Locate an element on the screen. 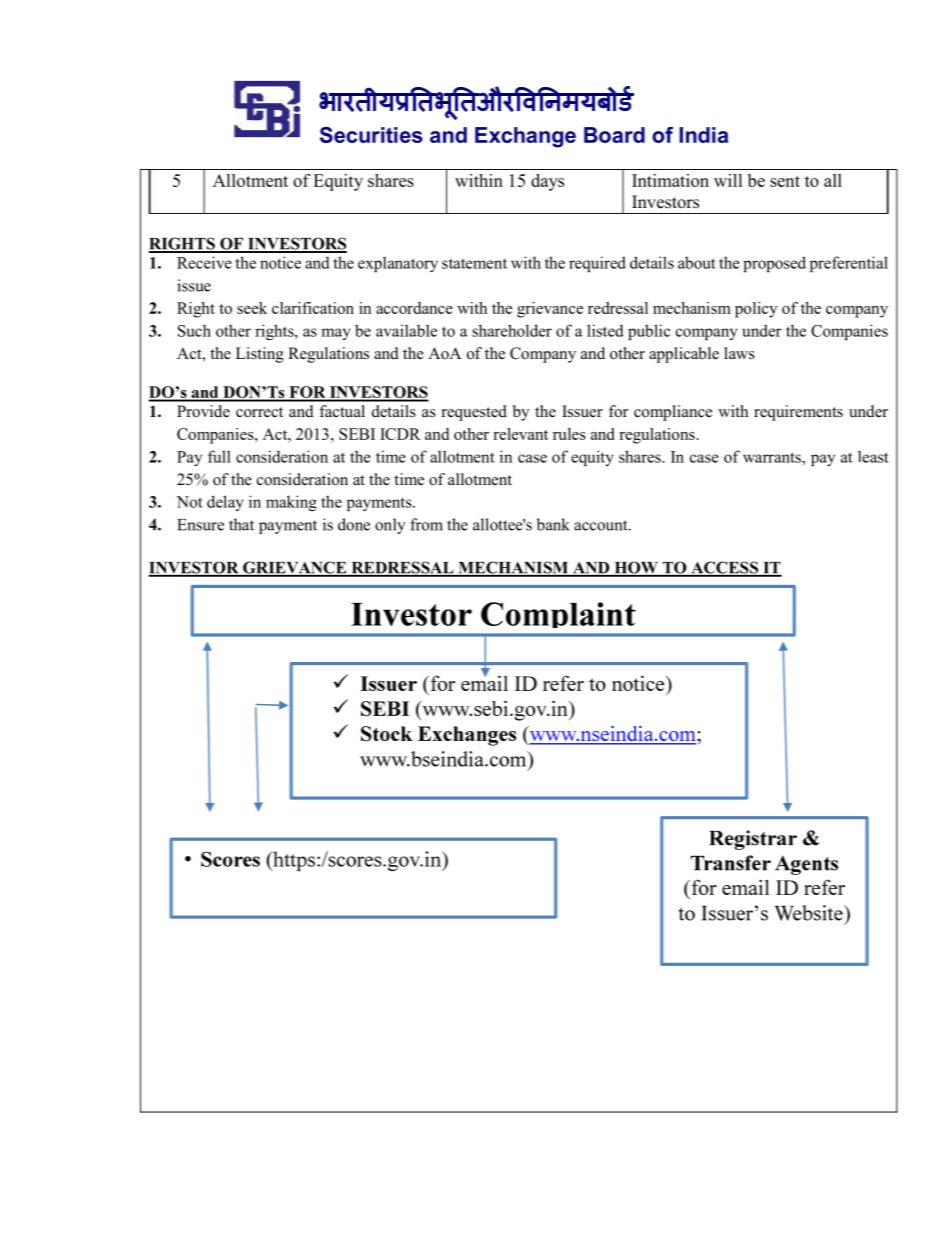 The height and width of the screenshot is (1233, 952). Exchange is located at coordinates (525, 137).
